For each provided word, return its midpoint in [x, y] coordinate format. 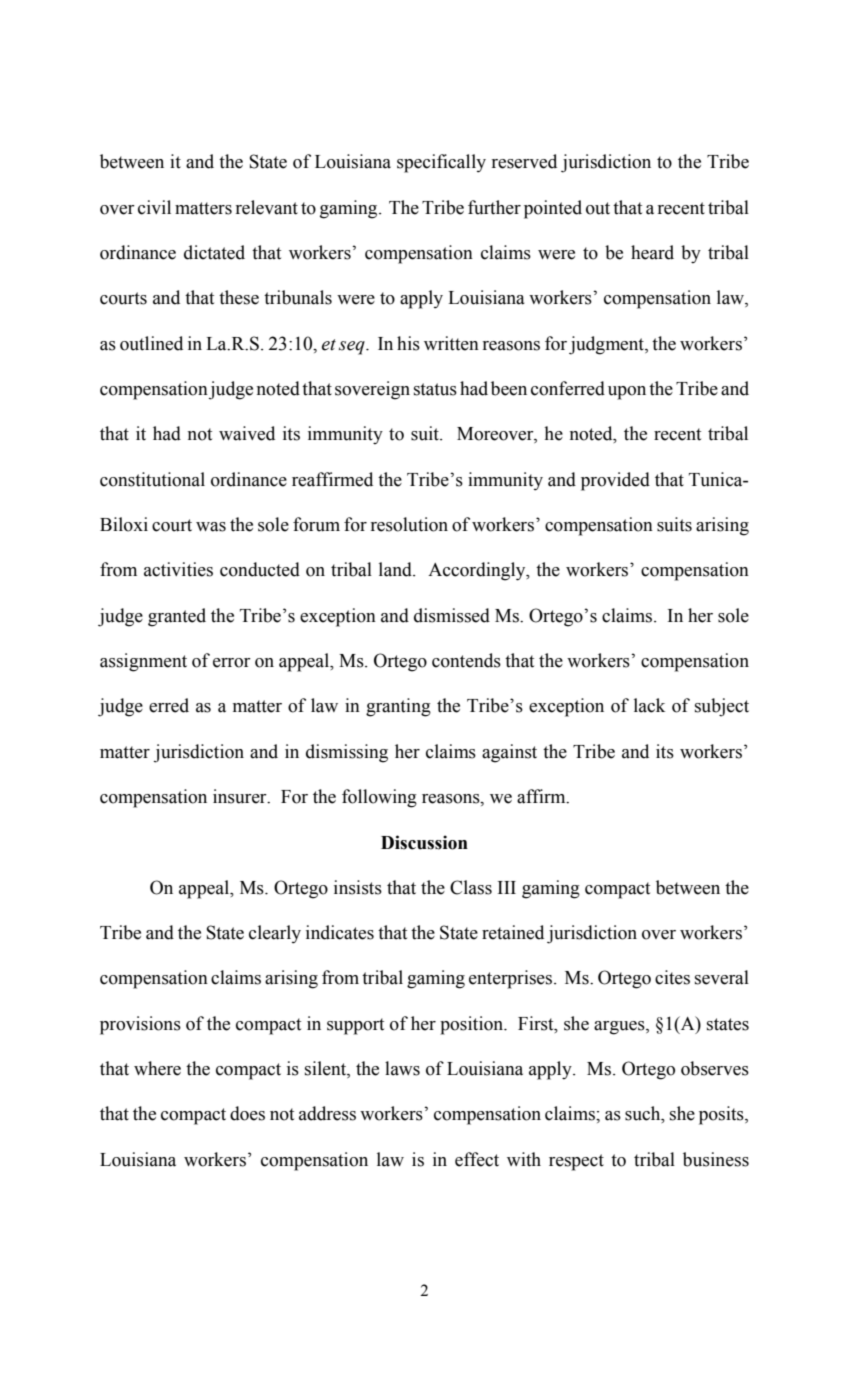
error [232, 663]
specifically [441, 163]
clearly [275, 934]
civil [154, 207]
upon [627, 393]
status [435, 389]
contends [466, 660]
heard [652, 252]
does [247, 1113]
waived [247, 433]
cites [672, 977]
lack [649, 705]
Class [471, 887]
